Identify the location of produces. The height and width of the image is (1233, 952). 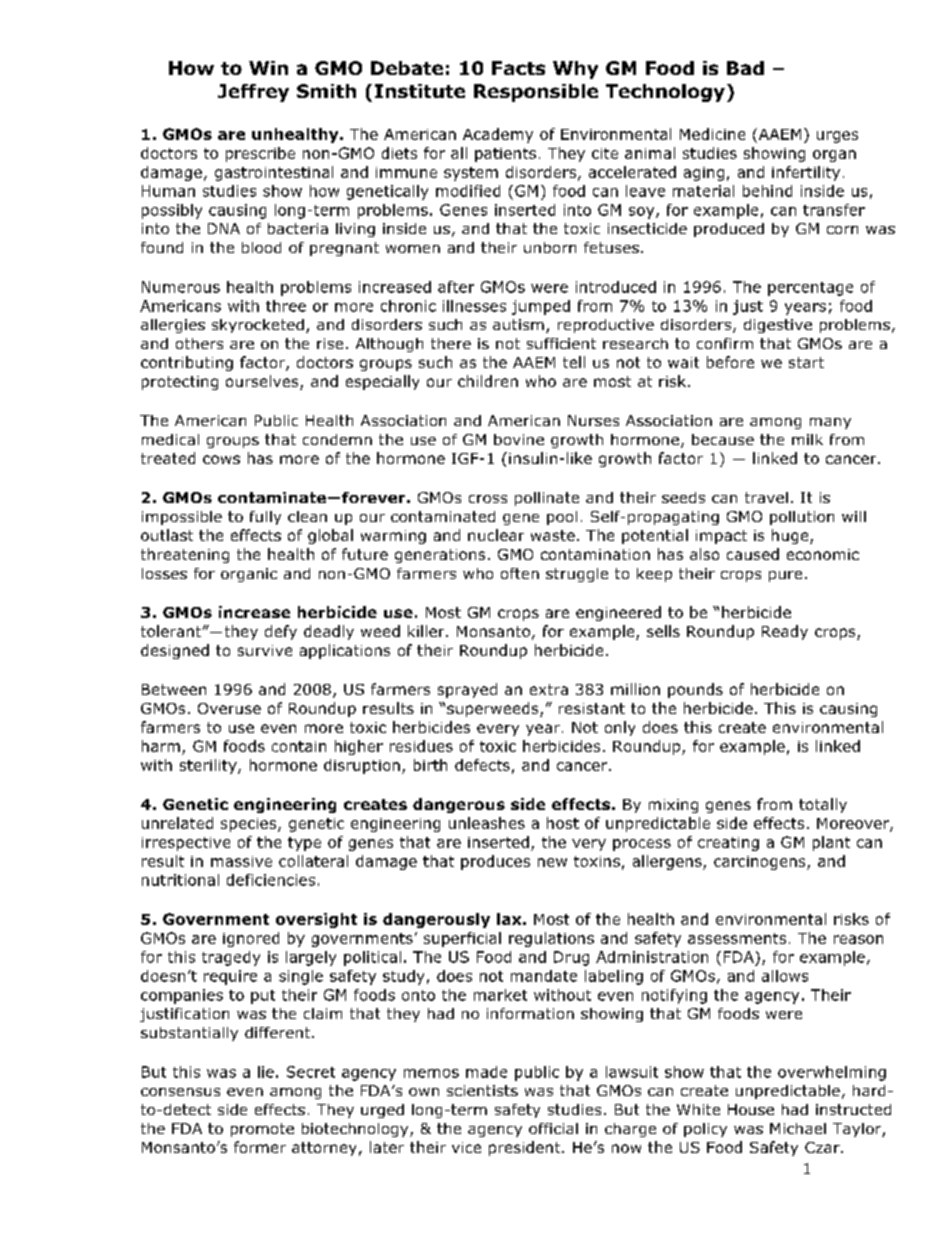
(495, 862).
